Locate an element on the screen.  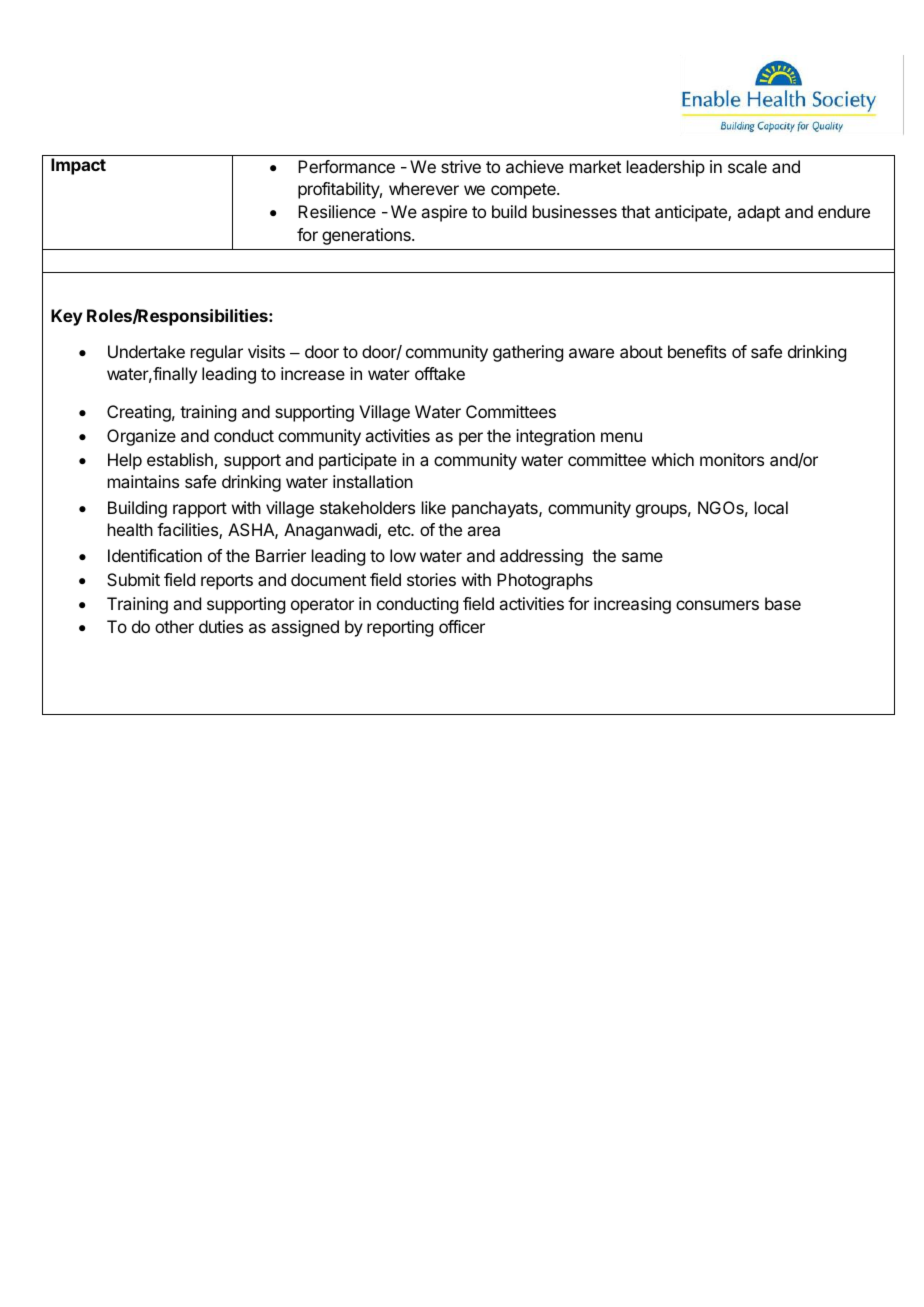
benefits is located at coordinates (697, 351).
